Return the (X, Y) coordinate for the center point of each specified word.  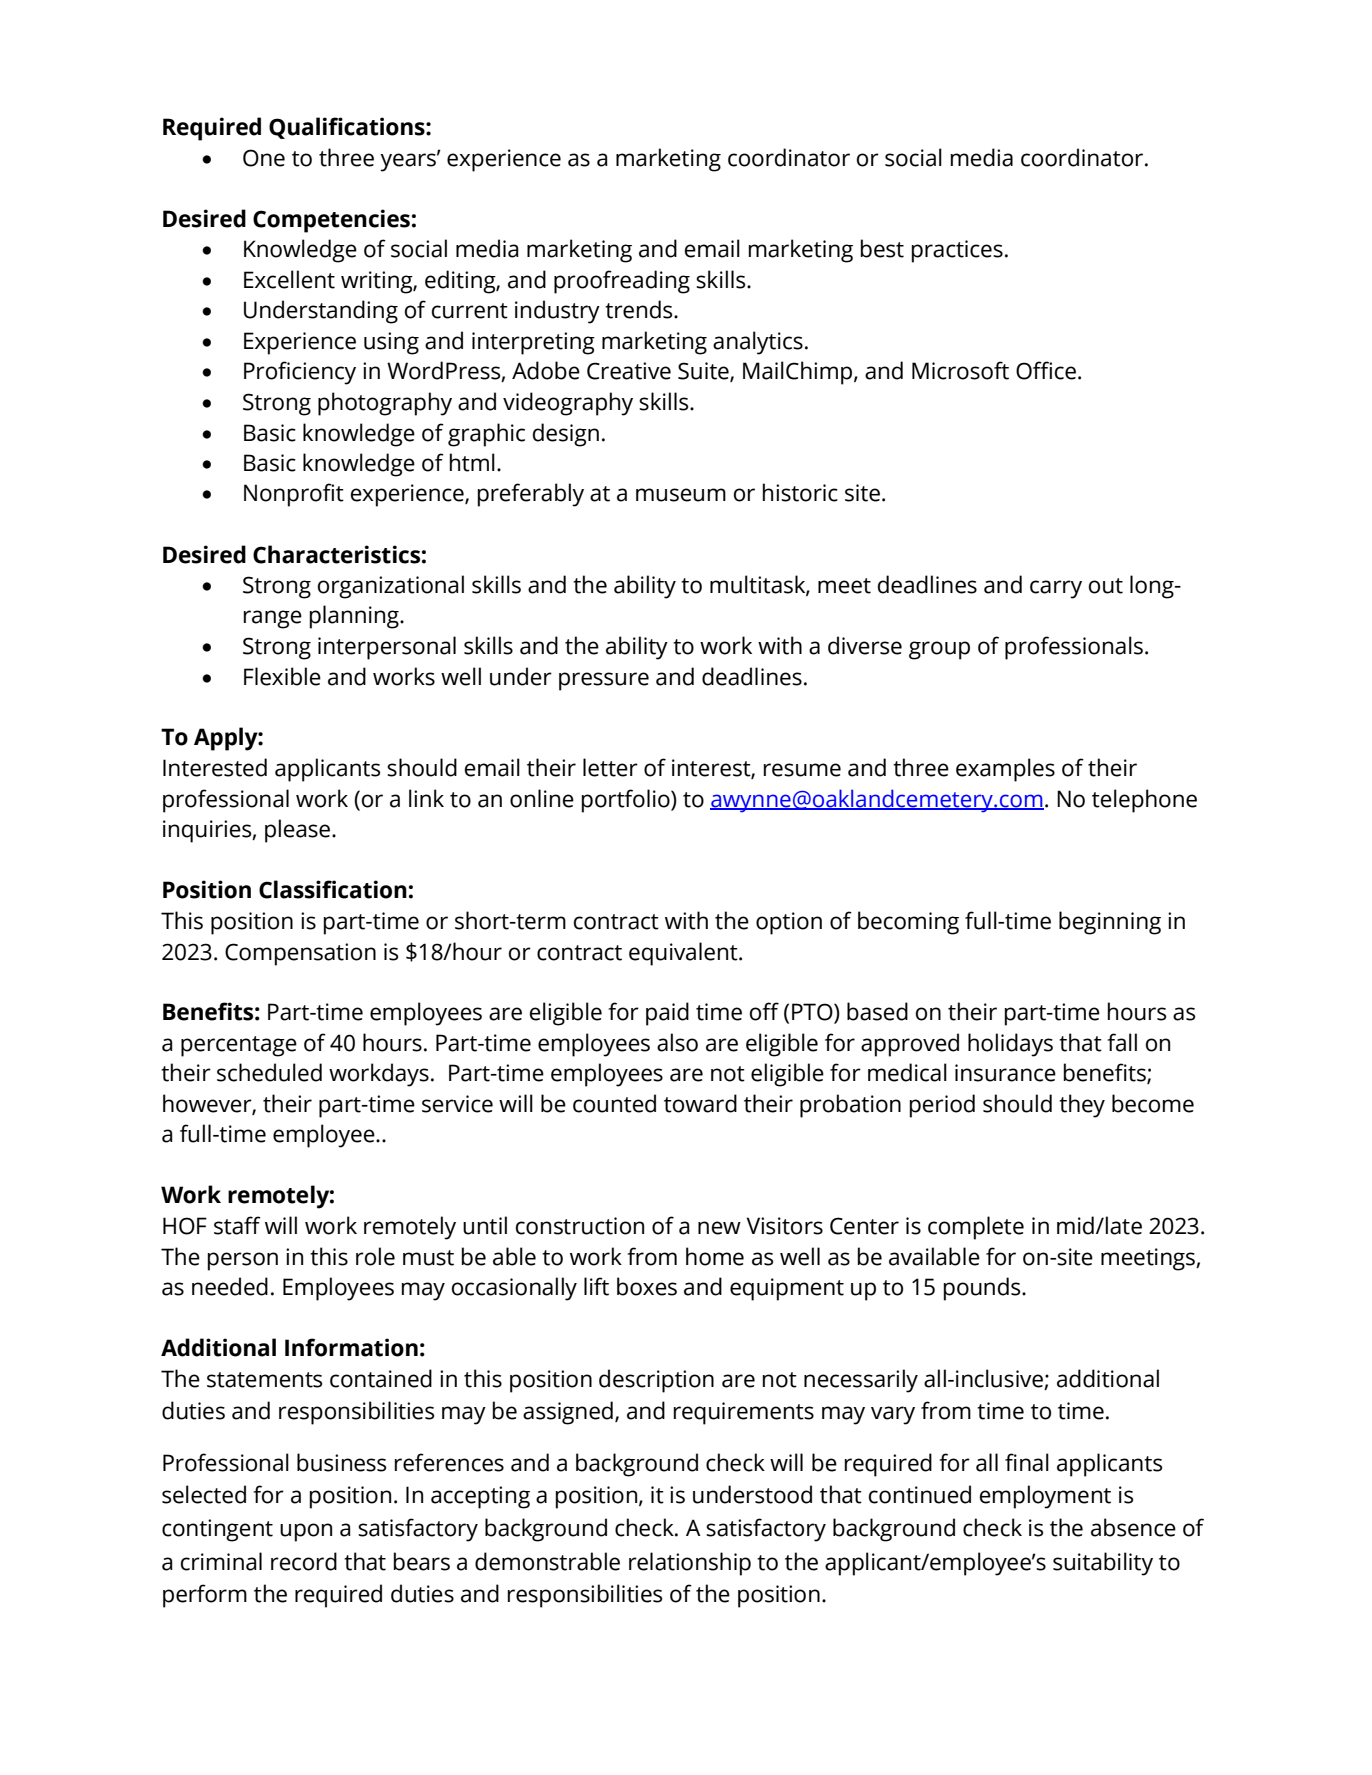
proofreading (622, 282)
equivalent (684, 954)
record (304, 1561)
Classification (333, 889)
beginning (1110, 923)
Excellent (289, 279)
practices (957, 251)
